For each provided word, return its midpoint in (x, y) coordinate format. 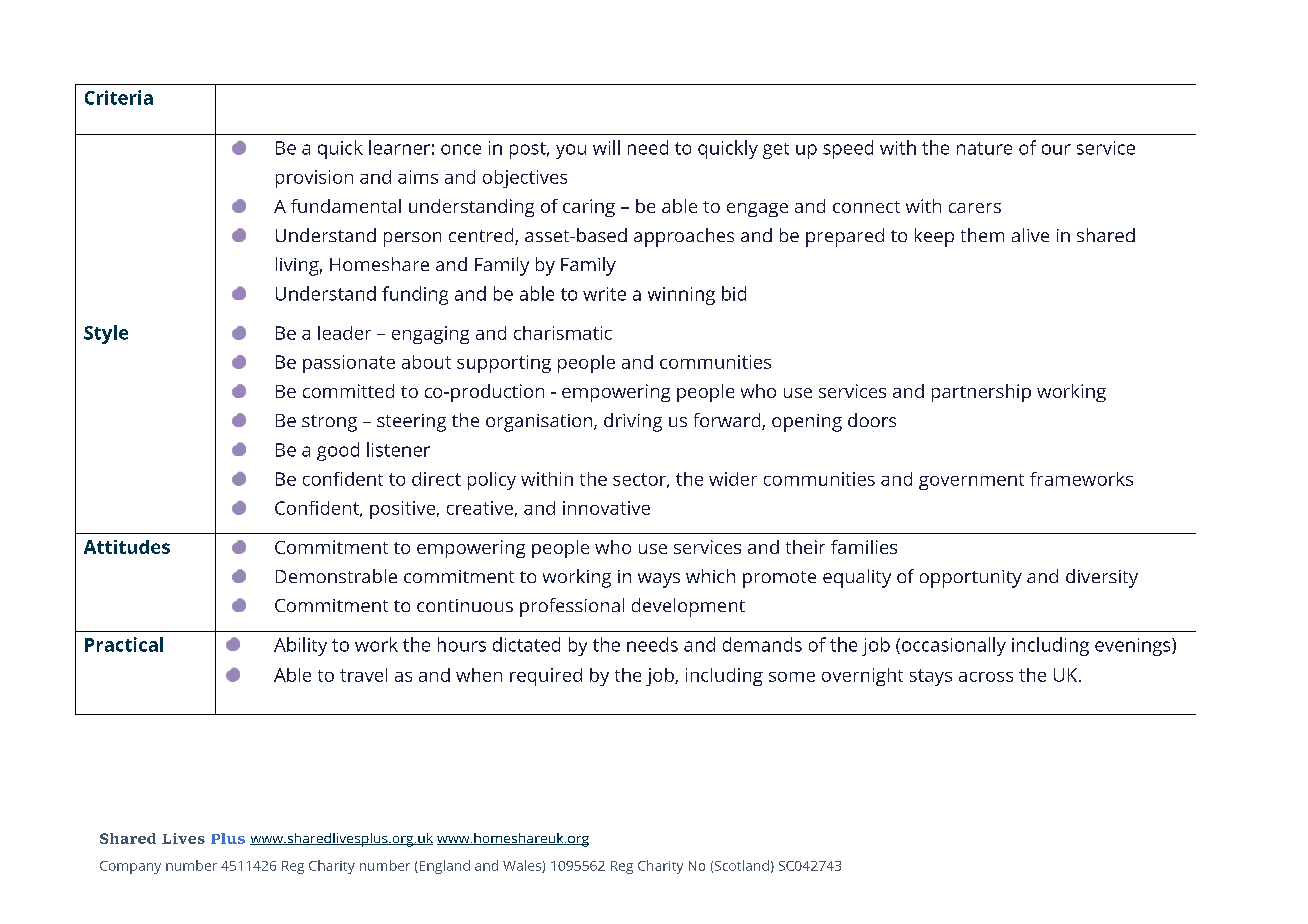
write (604, 294)
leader (344, 333)
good (338, 451)
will (606, 147)
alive (1030, 235)
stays (931, 677)
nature (984, 148)
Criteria (119, 97)
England (443, 867)
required (546, 677)
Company (130, 867)
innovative (606, 508)
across (986, 677)
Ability (300, 646)
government (971, 482)
